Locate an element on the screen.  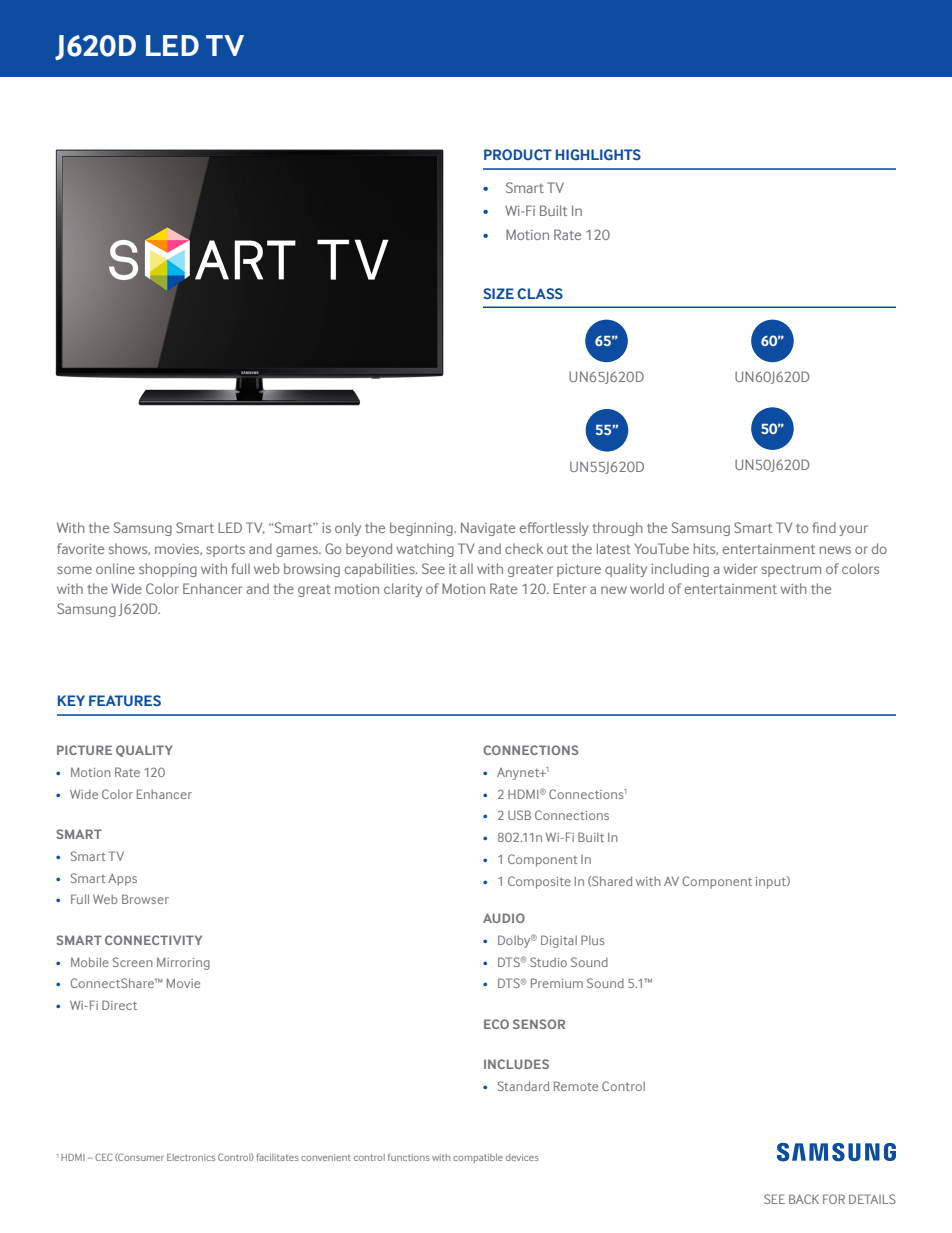
USB is located at coordinates (519, 815).
